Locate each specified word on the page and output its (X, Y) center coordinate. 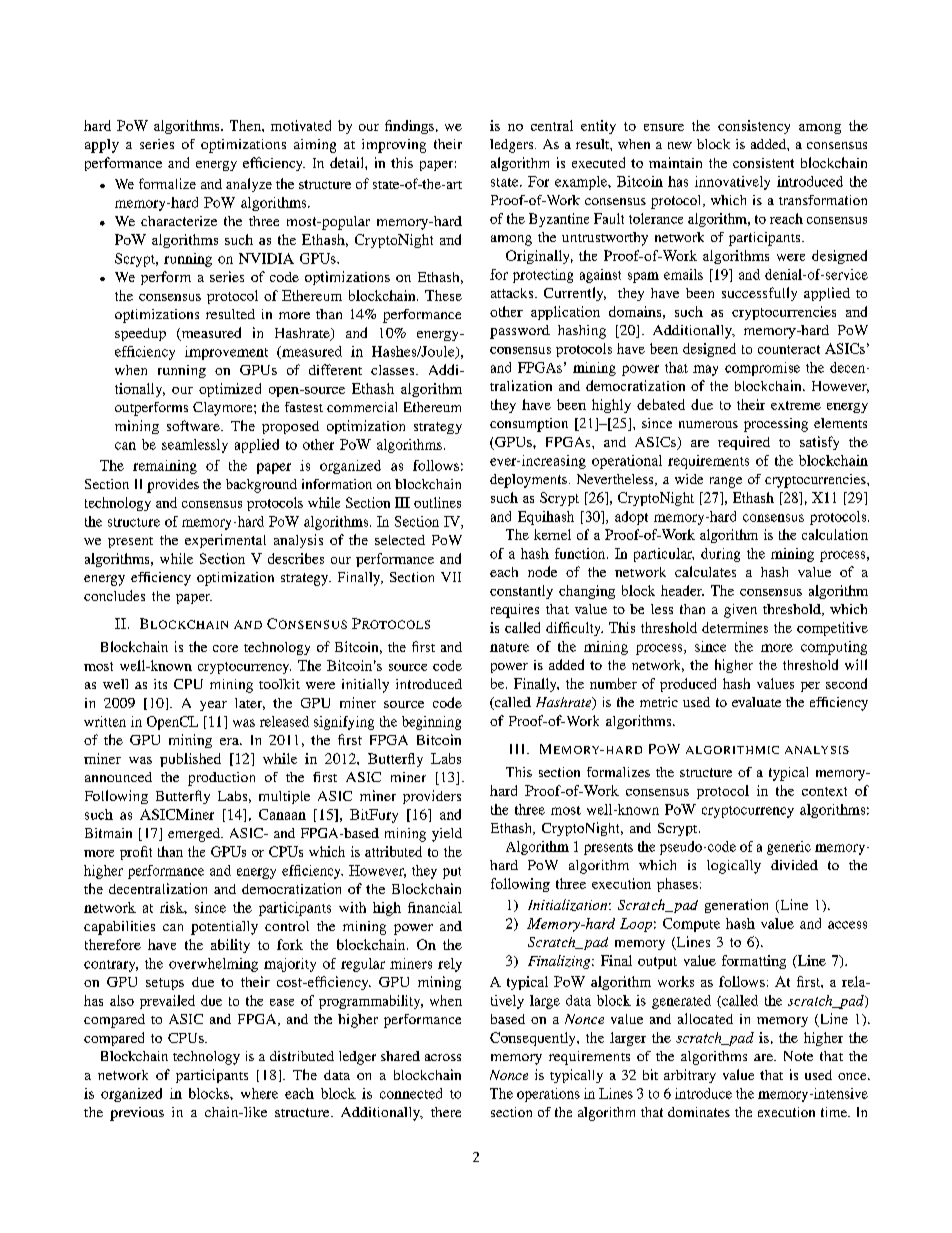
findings (409, 127)
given (740, 611)
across (443, 1057)
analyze (249, 185)
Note (798, 1056)
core (225, 648)
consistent (763, 163)
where (259, 1093)
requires (515, 611)
